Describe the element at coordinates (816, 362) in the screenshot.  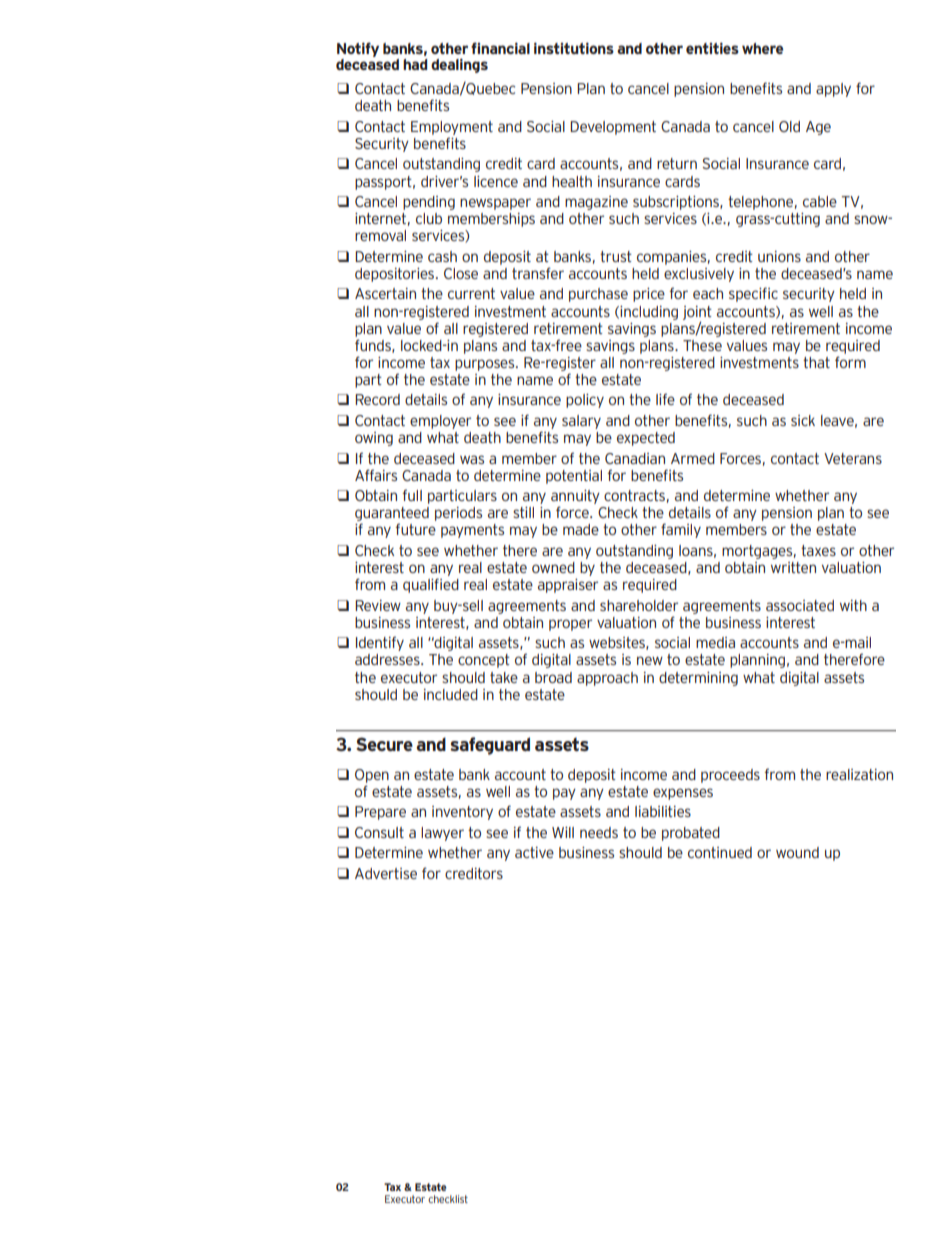
I see `that` at that location.
